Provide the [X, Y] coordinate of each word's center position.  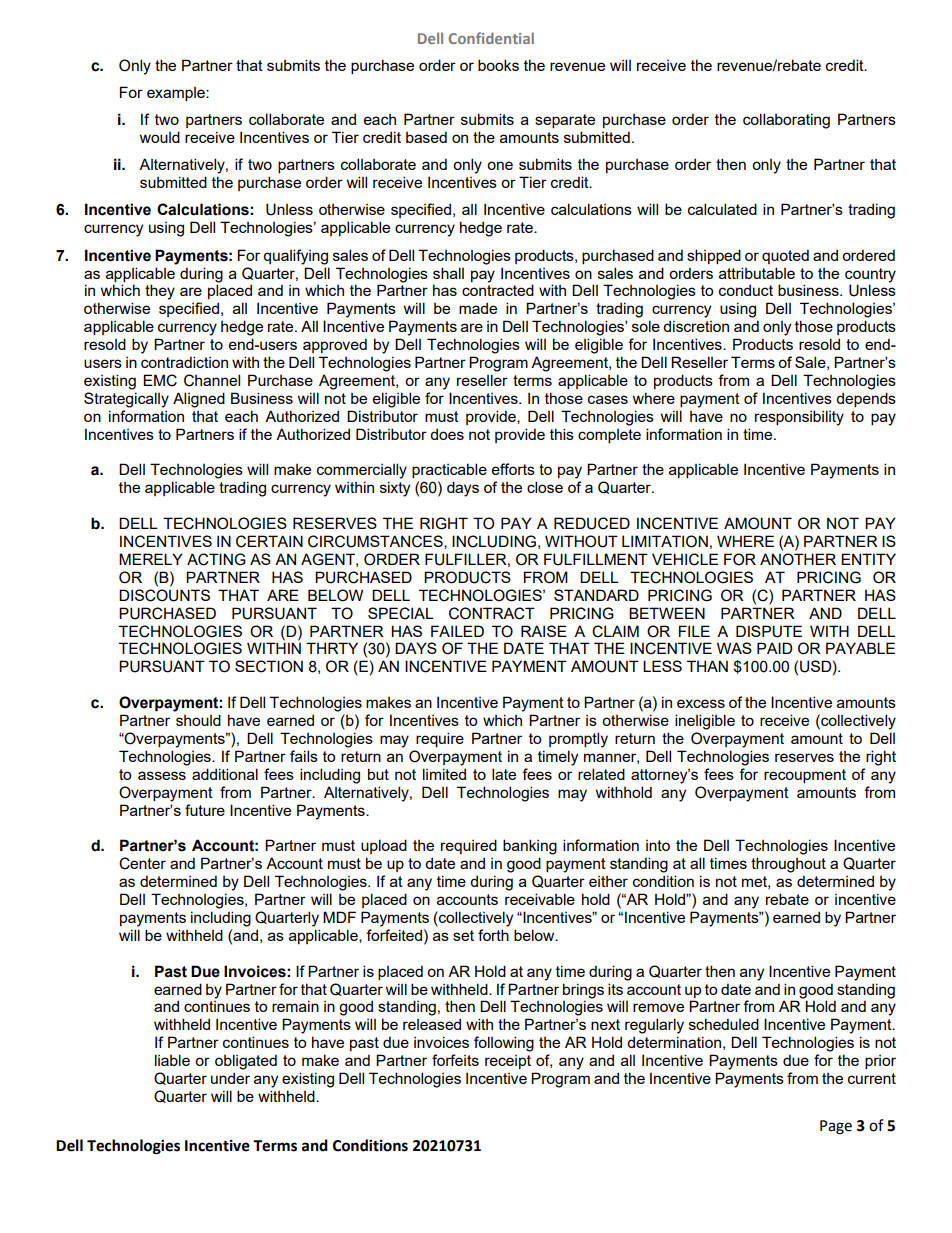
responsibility [799, 418]
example [177, 94]
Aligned [199, 400]
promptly [578, 740]
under [230, 1078]
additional [225, 774]
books [498, 65]
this [562, 434]
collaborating [786, 121]
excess [701, 703]
